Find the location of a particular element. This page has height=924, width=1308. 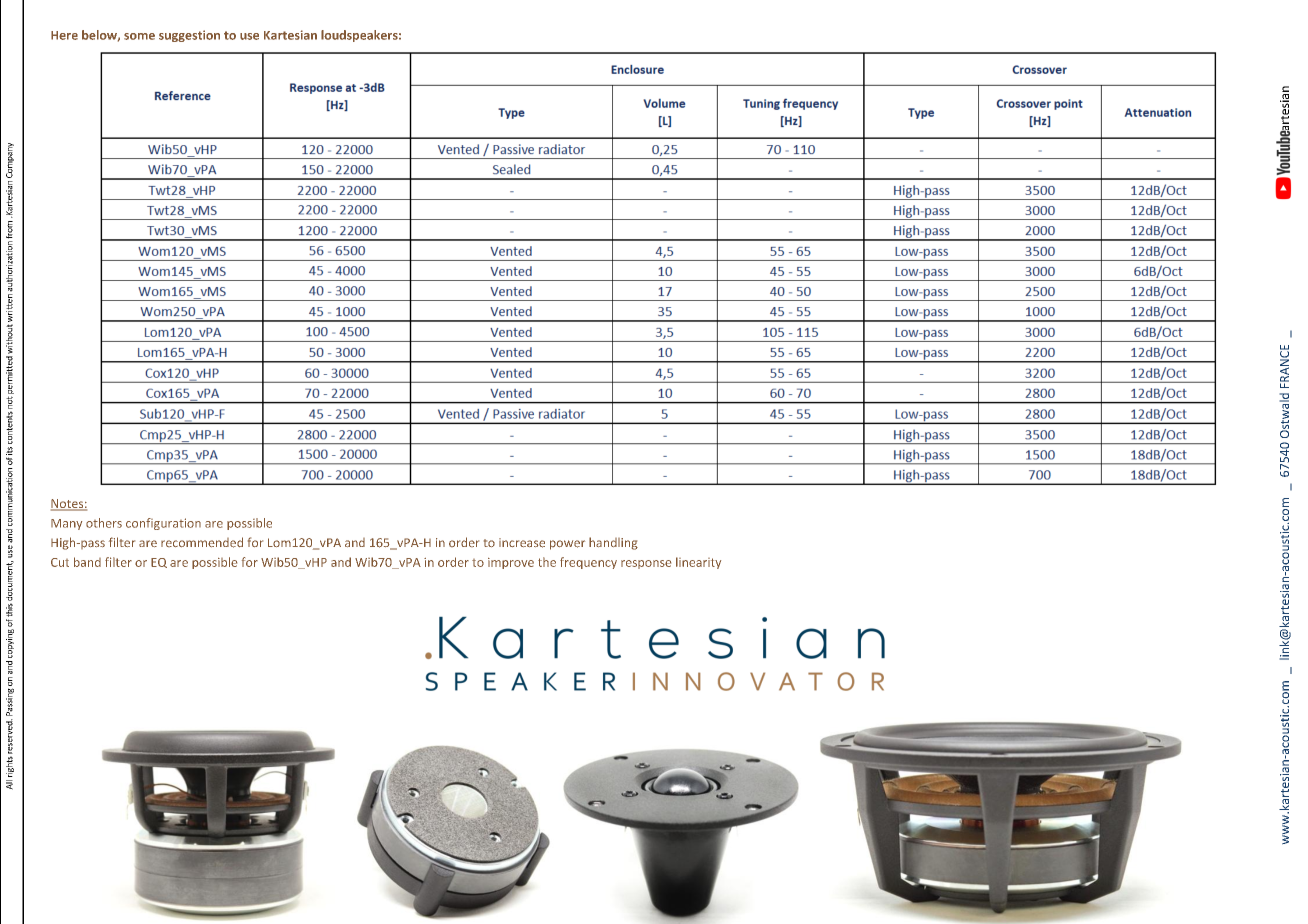

suggestion is located at coordinates (189, 36).
